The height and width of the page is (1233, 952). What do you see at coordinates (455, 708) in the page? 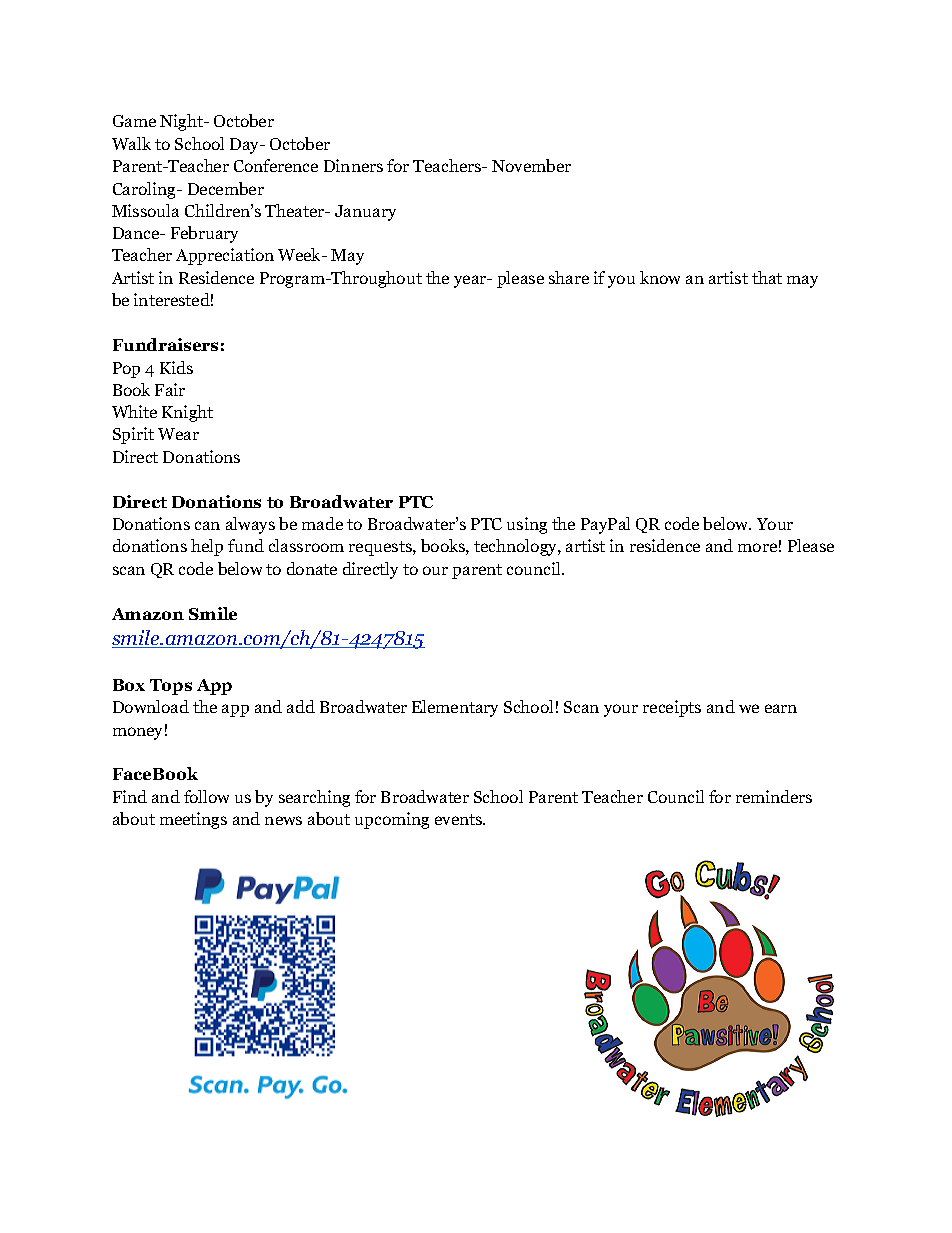
I see `Elementary` at bounding box center [455, 708].
